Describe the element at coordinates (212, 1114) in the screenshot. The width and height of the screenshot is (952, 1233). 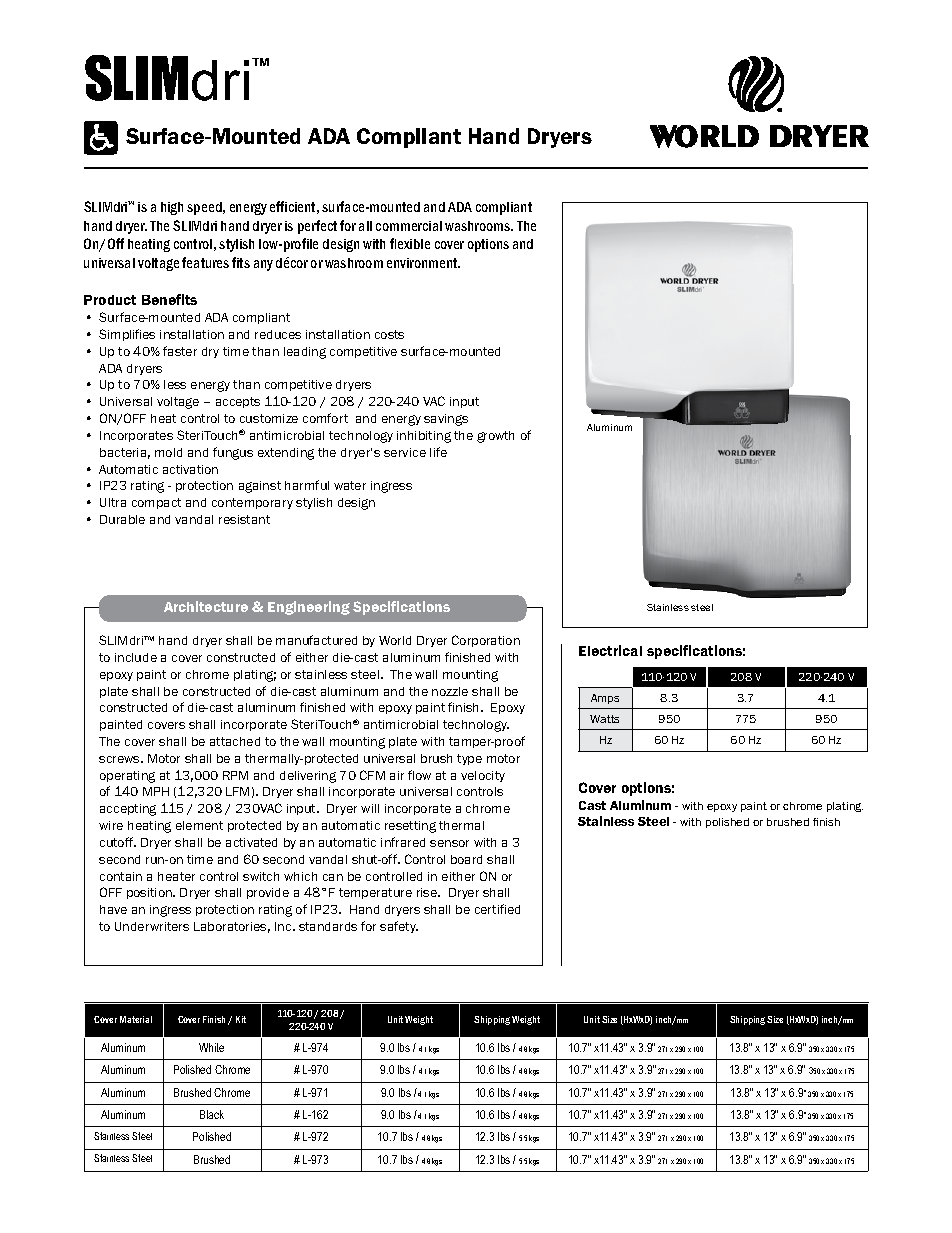
I see `Black` at that location.
